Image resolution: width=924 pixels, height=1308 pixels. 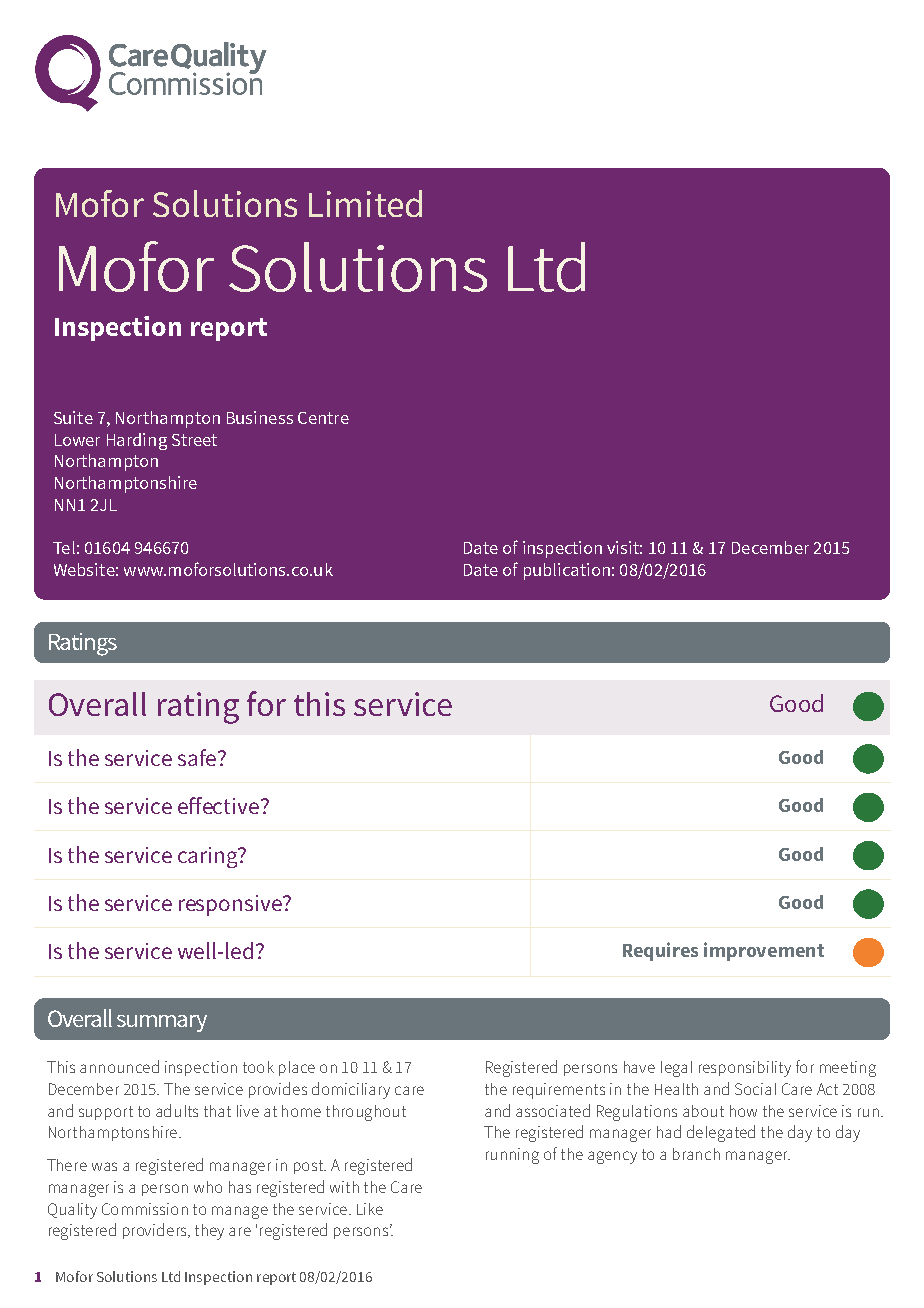 I want to click on Limited, so click(x=365, y=203).
